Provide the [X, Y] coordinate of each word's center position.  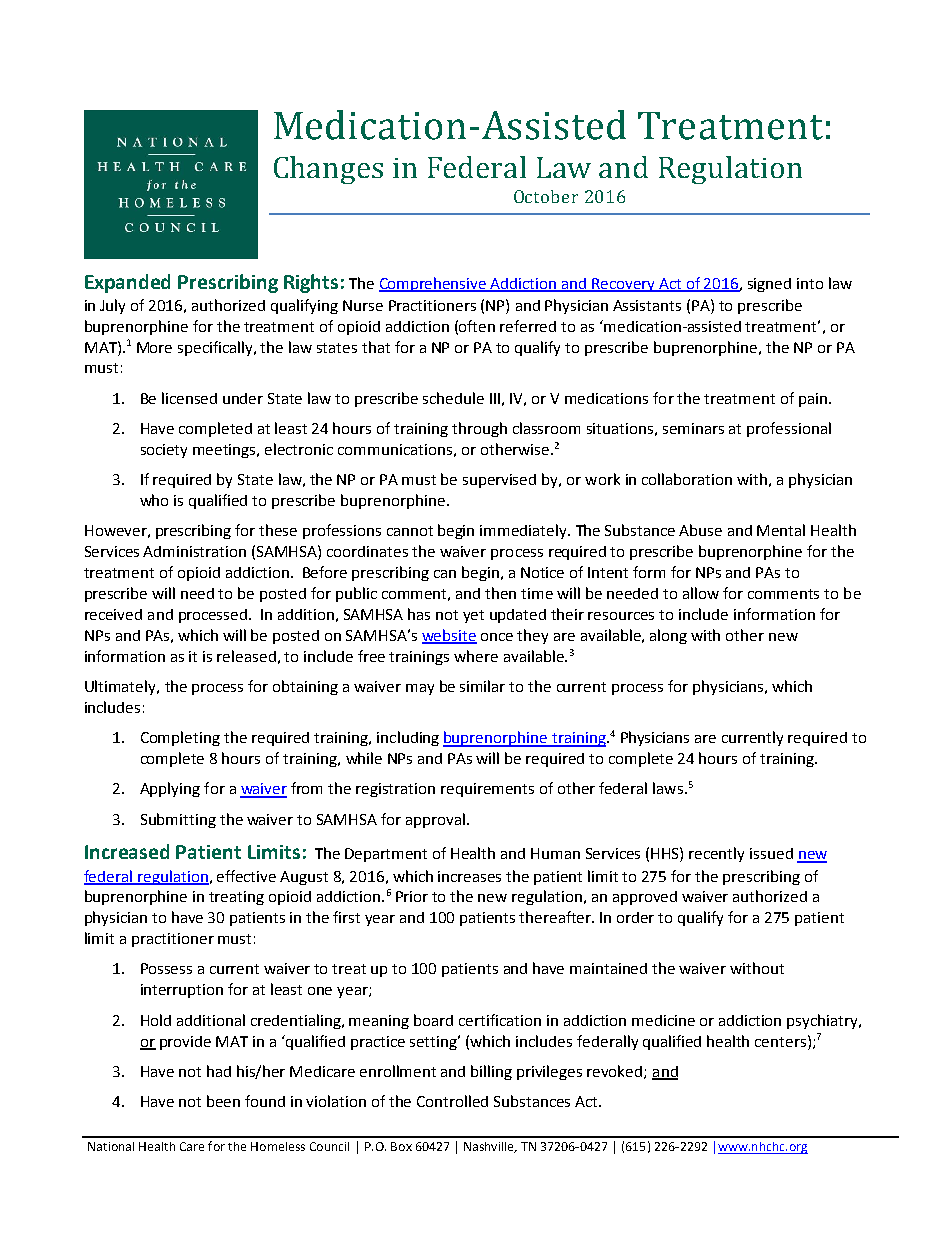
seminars [693, 428]
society [164, 451]
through [479, 429]
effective [246, 876]
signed [769, 285]
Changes [328, 170]
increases [469, 876]
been [223, 1101]
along [668, 636]
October [546, 196]
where [476, 656]
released [246, 656]
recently [716, 854]
